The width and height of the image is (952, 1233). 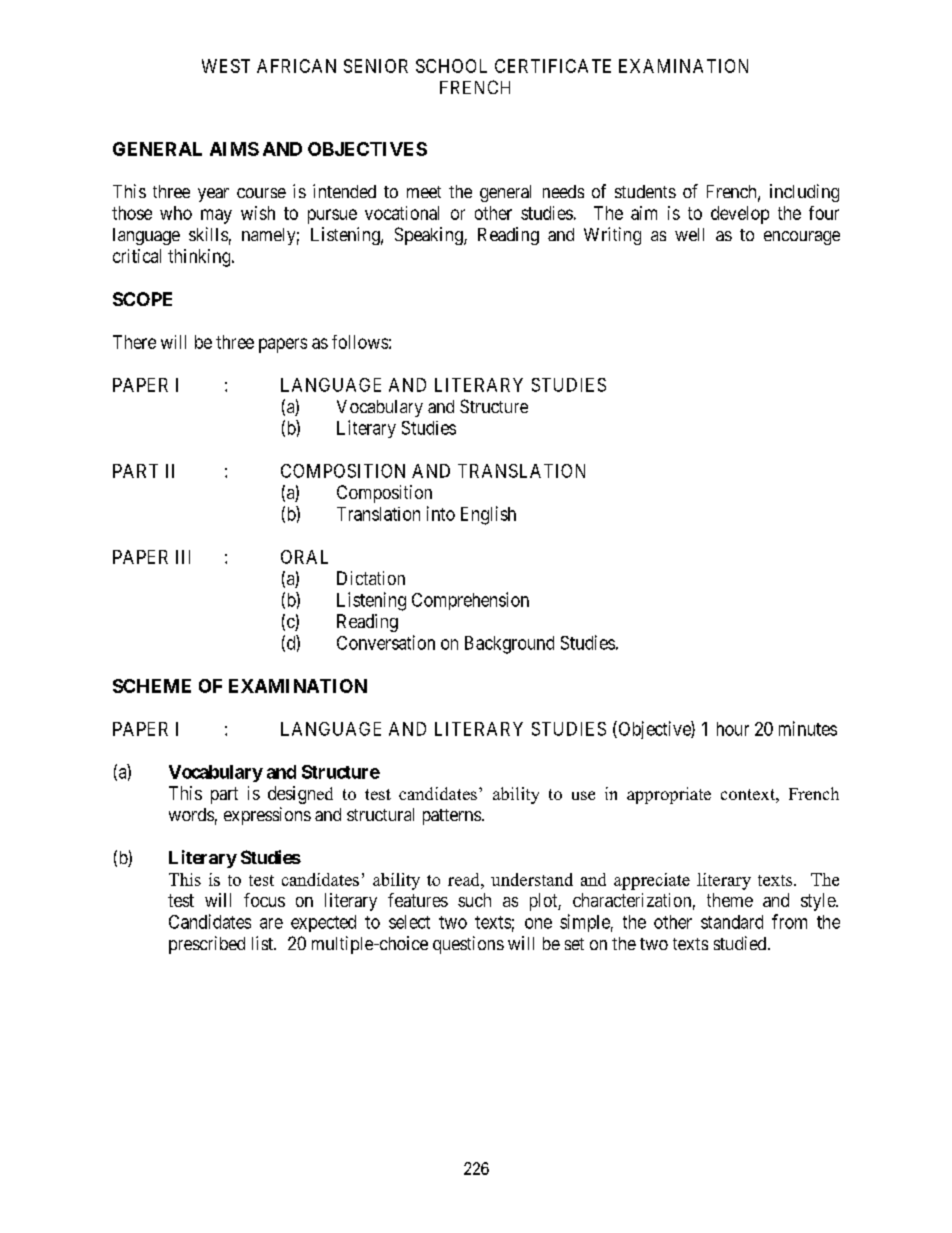 What do you see at coordinates (451, 66) in the image?
I see `SCHOOL` at bounding box center [451, 66].
